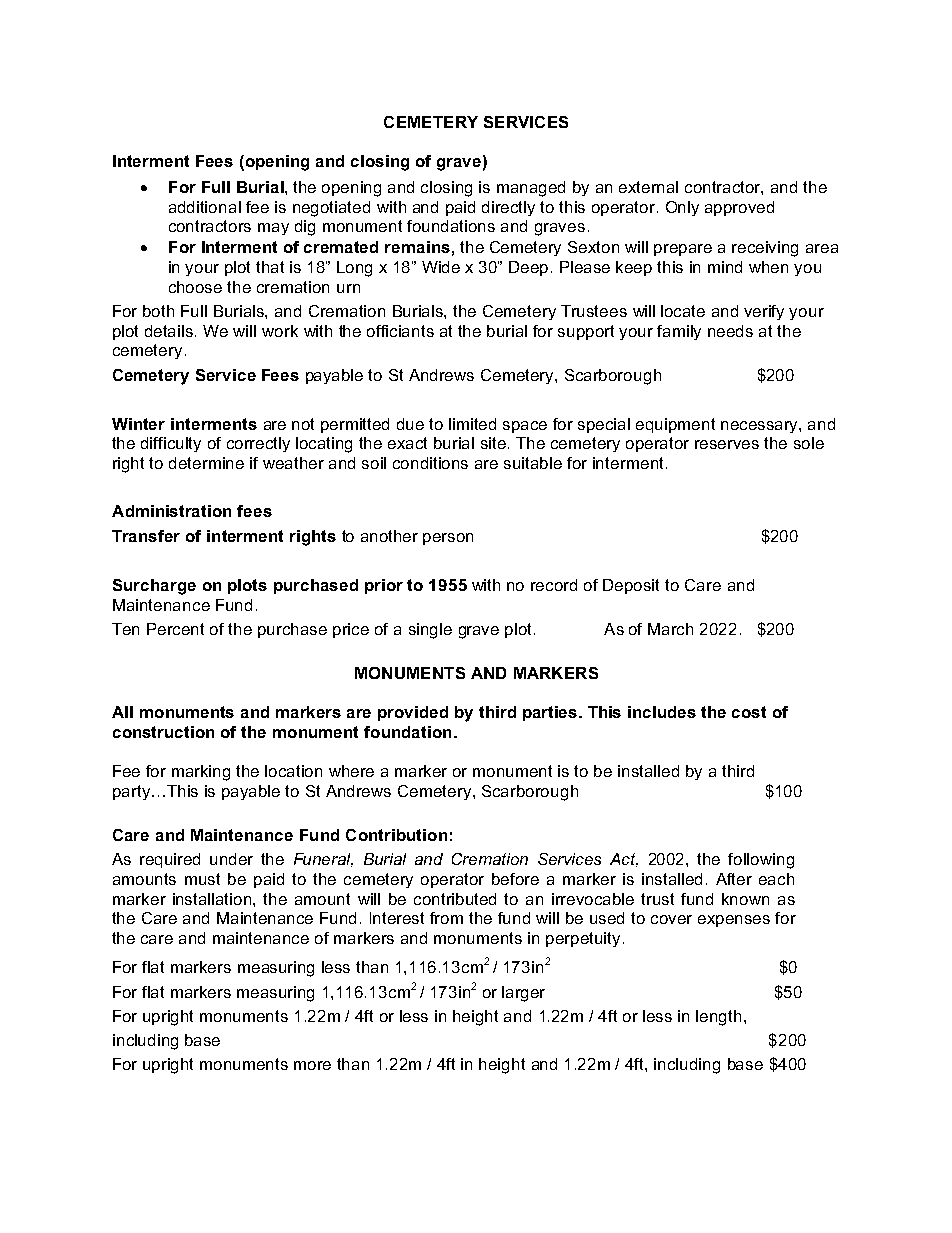 Image resolution: width=952 pixels, height=1233 pixels. Describe the element at coordinates (670, 629) in the screenshot. I see `March` at that location.
